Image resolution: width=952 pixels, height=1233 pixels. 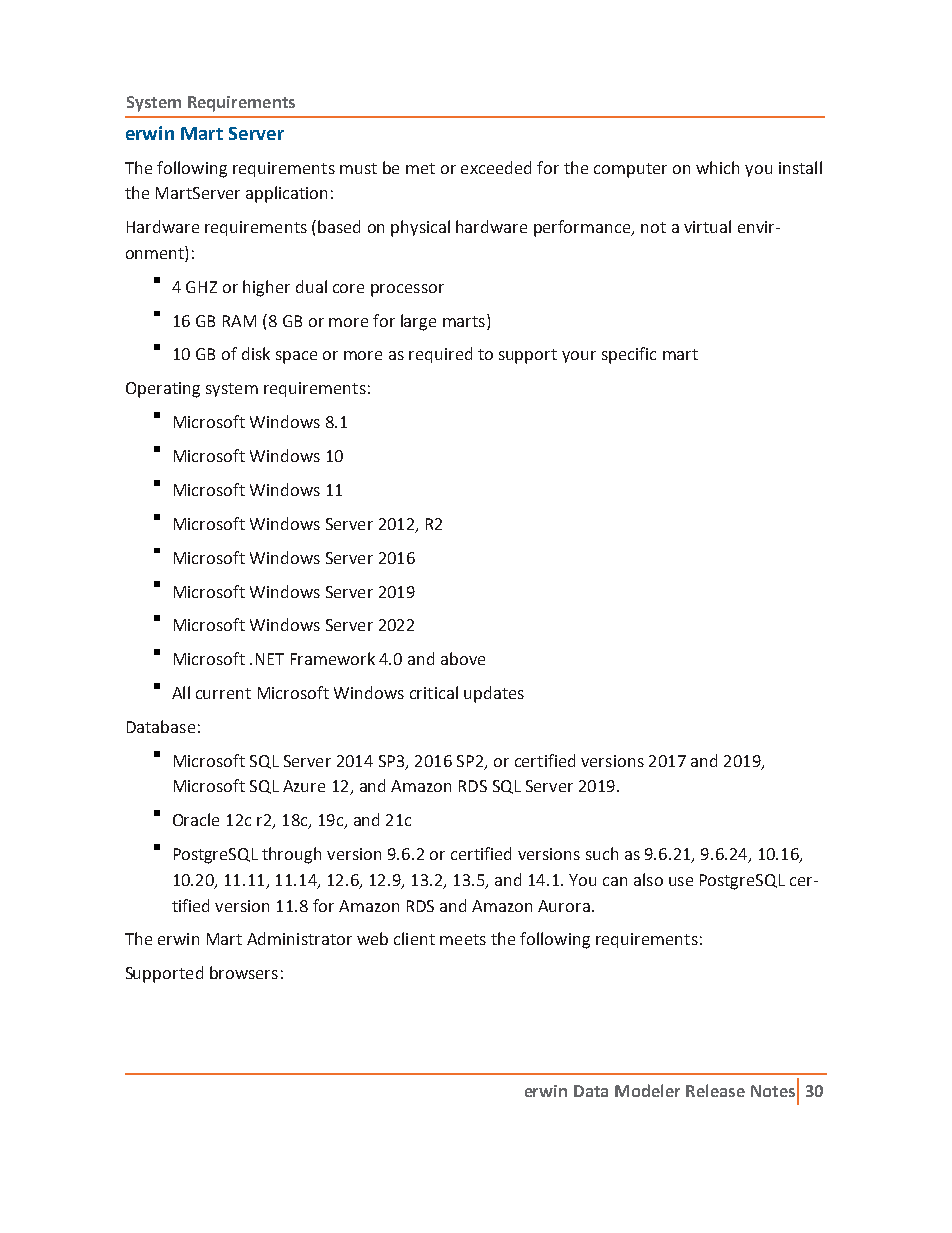 I want to click on Operating, so click(x=163, y=390).
